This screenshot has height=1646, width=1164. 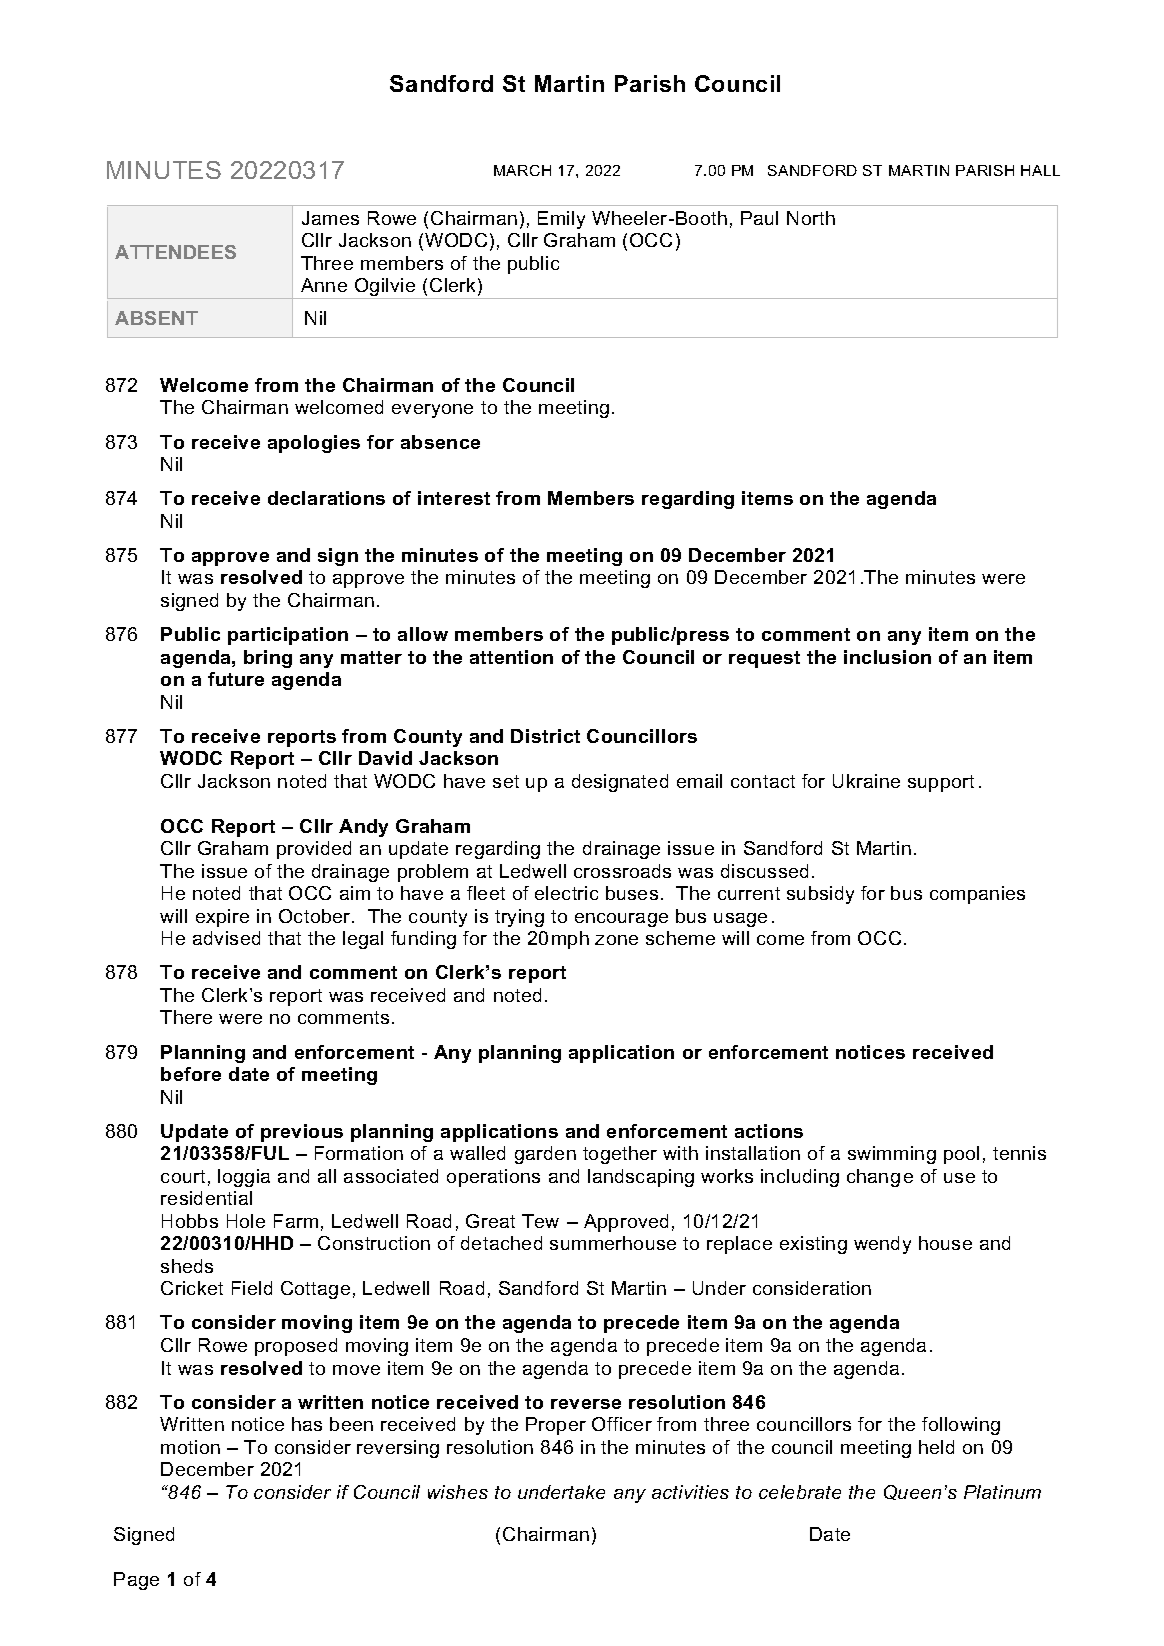 What do you see at coordinates (561, 220) in the screenshot?
I see `Emily` at bounding box center [561, 220].
